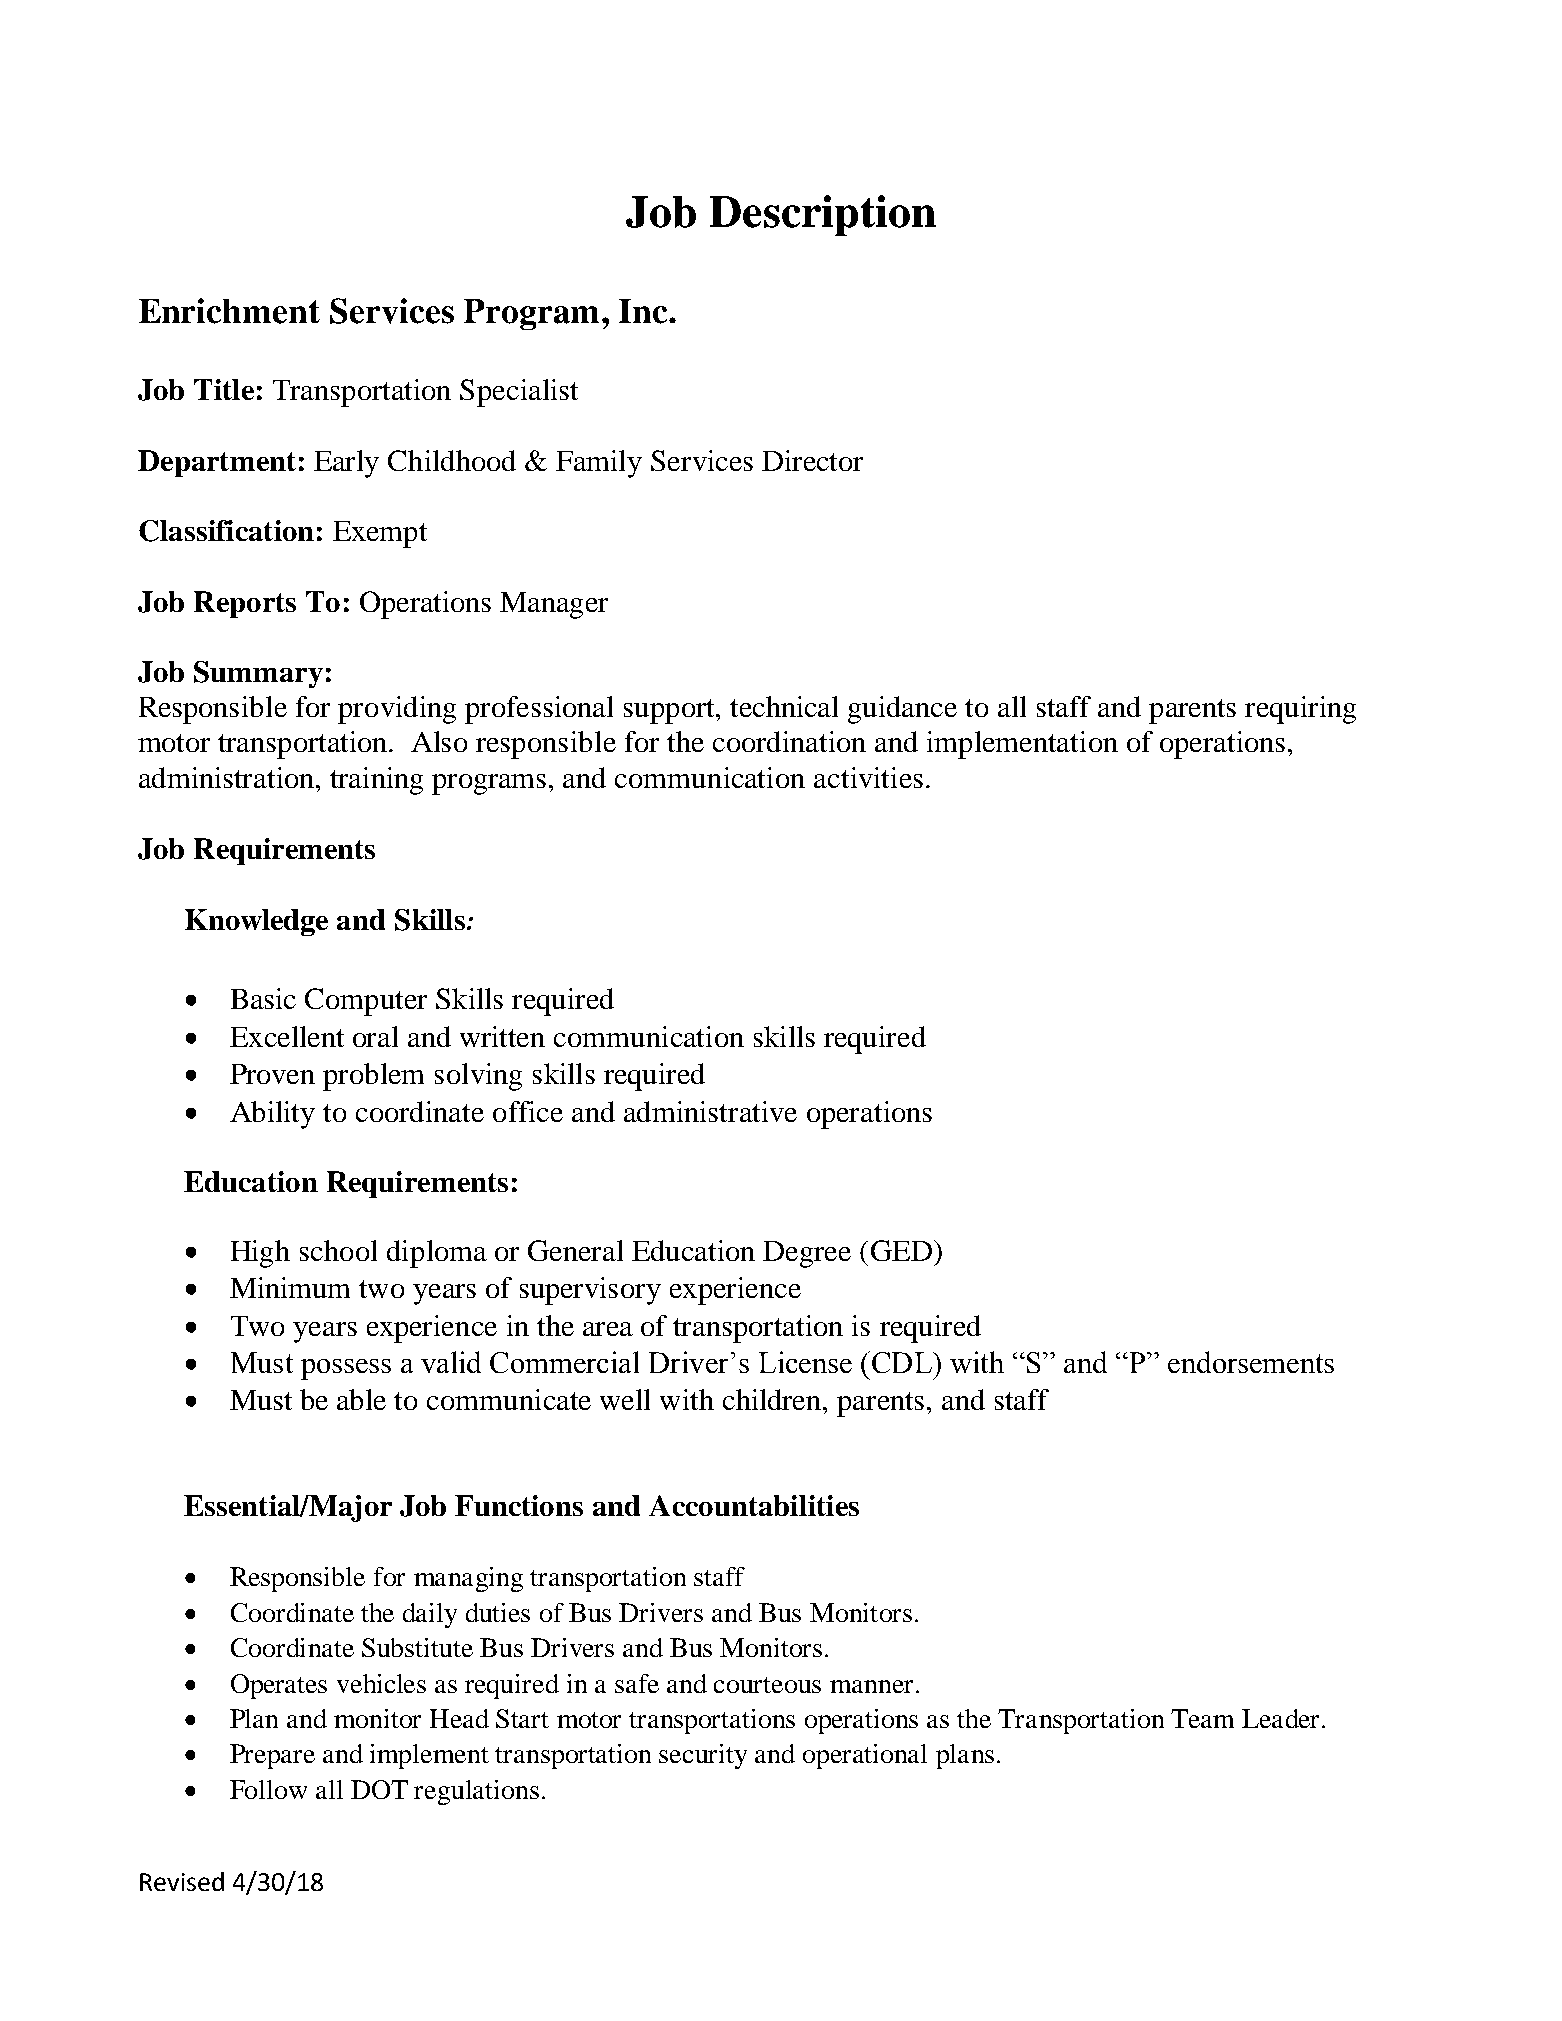  Describe the element at coordinates (229, 311) in the screenshot. I see `Enrichment` at that location.
